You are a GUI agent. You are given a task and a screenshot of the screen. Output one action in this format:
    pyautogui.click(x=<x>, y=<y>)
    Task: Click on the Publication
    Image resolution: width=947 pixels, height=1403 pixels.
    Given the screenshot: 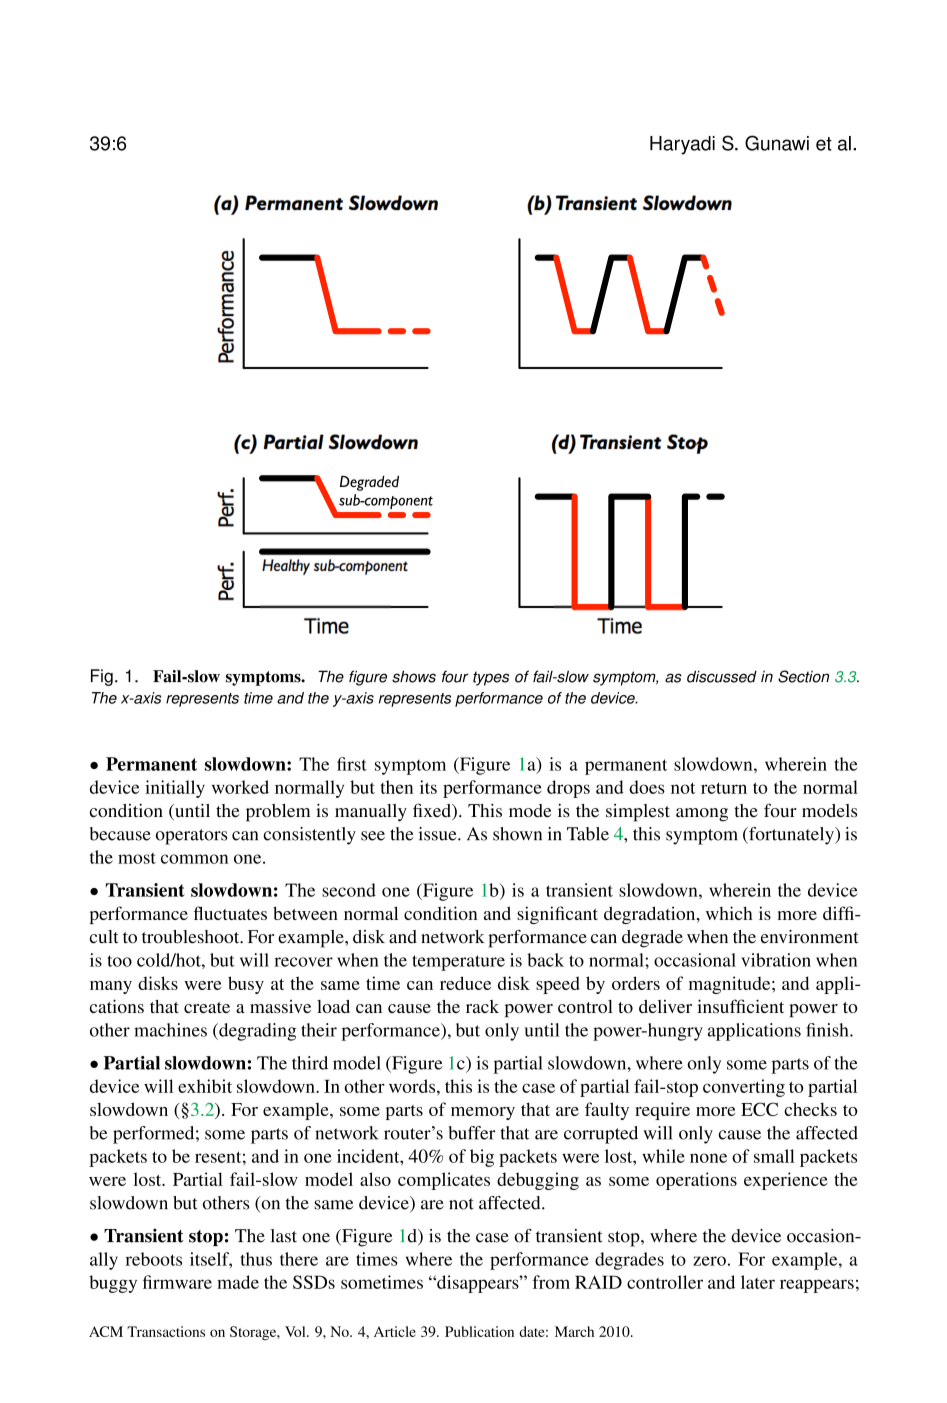 What is the action you would take?
    pyautogui.click(x=479, y=1331)
